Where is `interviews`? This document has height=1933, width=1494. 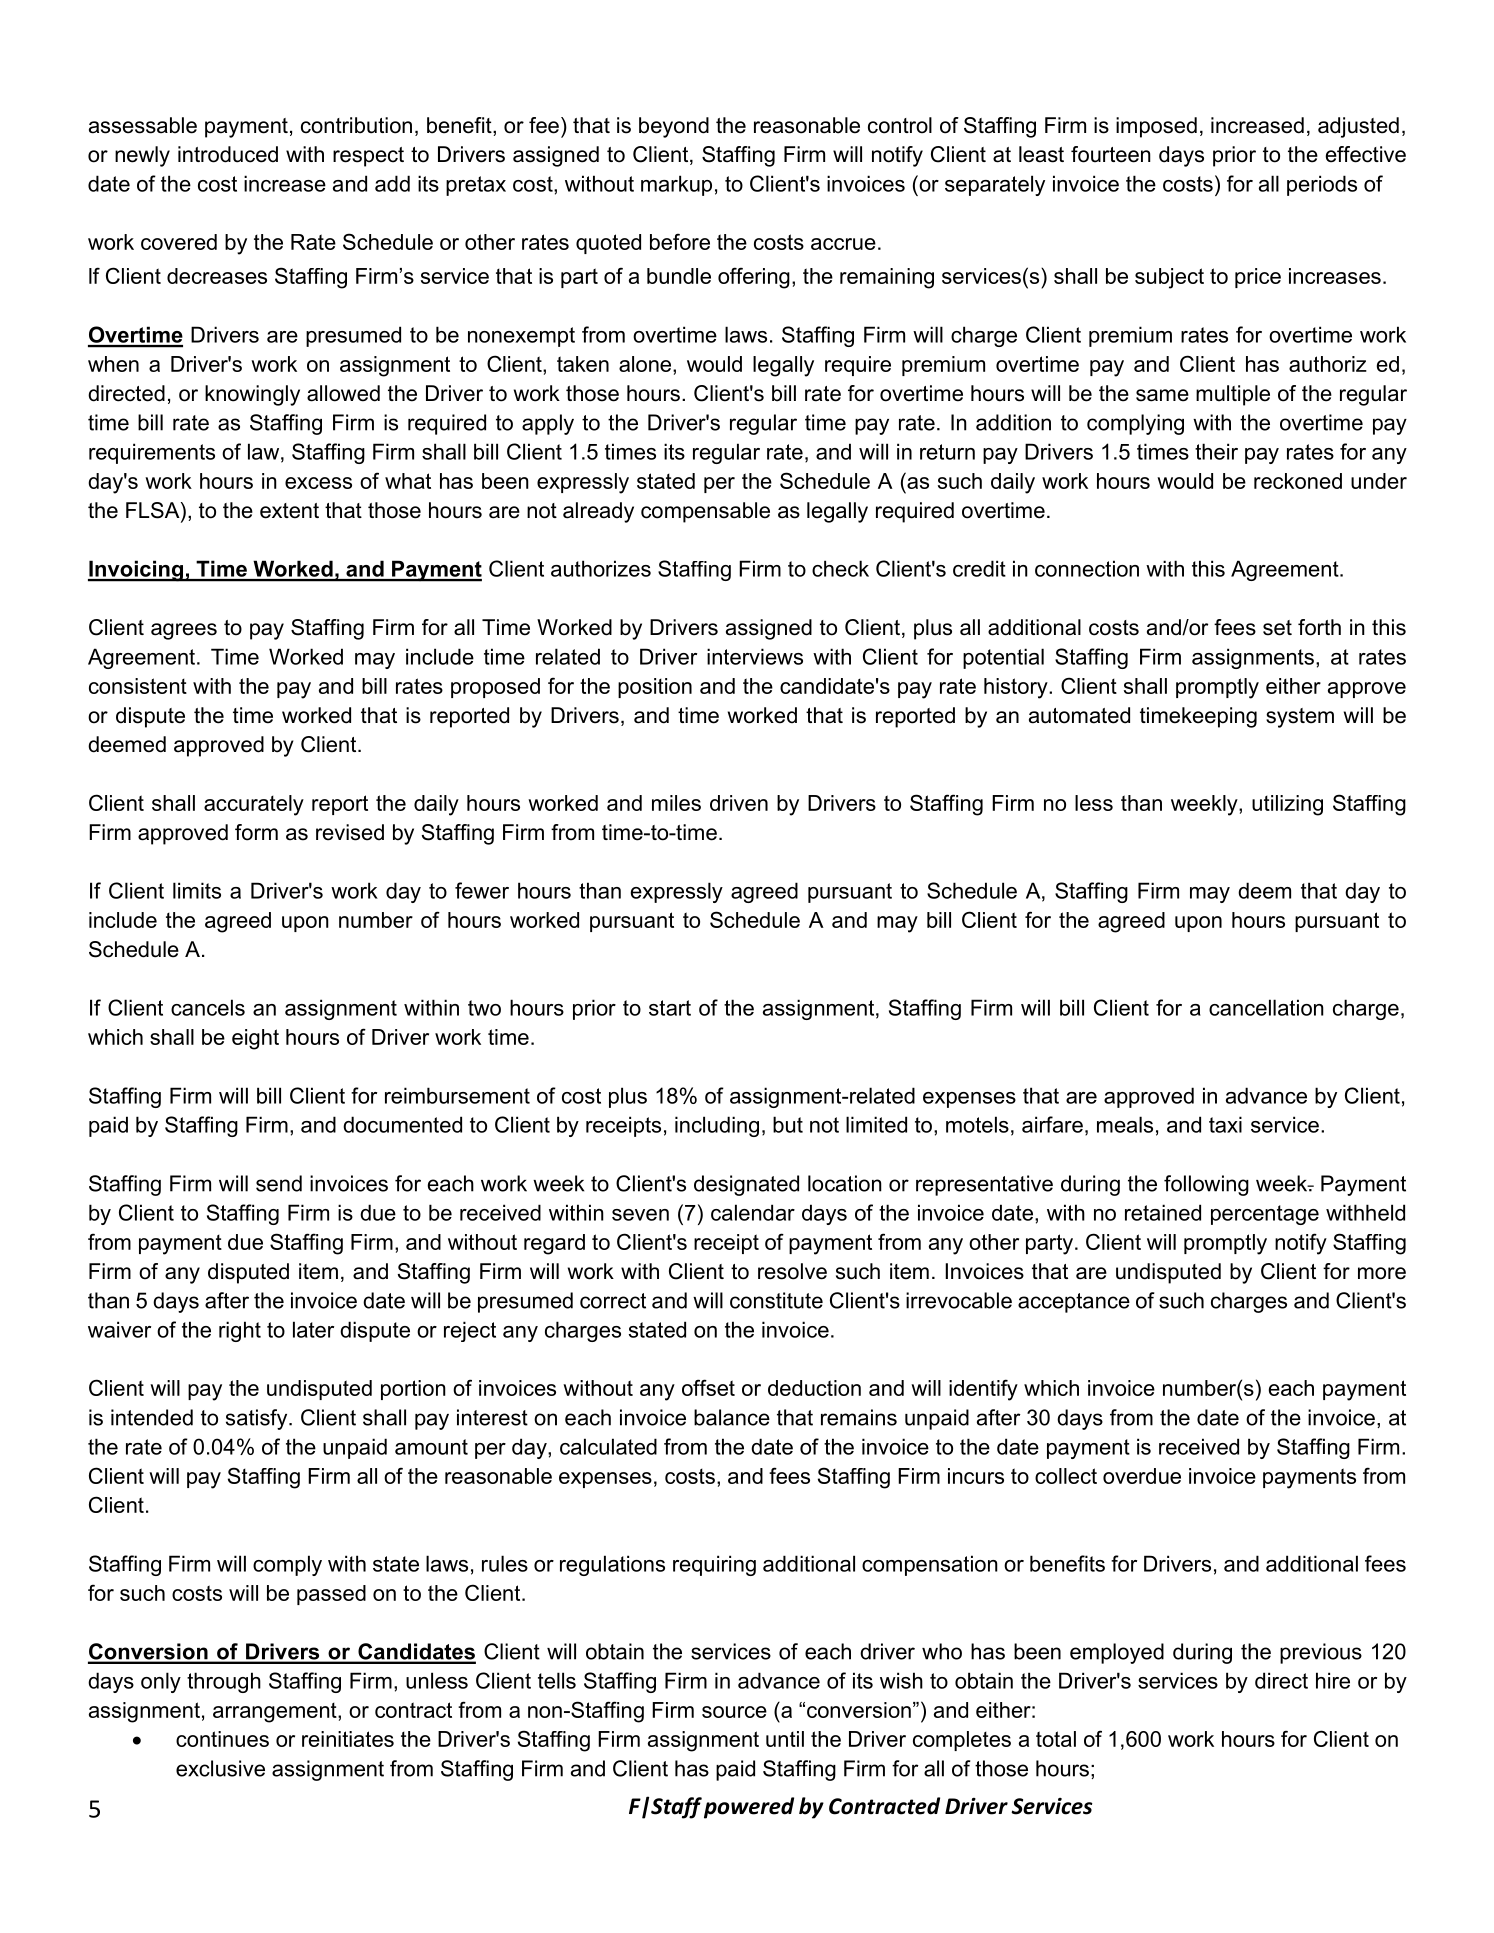 interviews is located at coordinates (755, 656).
